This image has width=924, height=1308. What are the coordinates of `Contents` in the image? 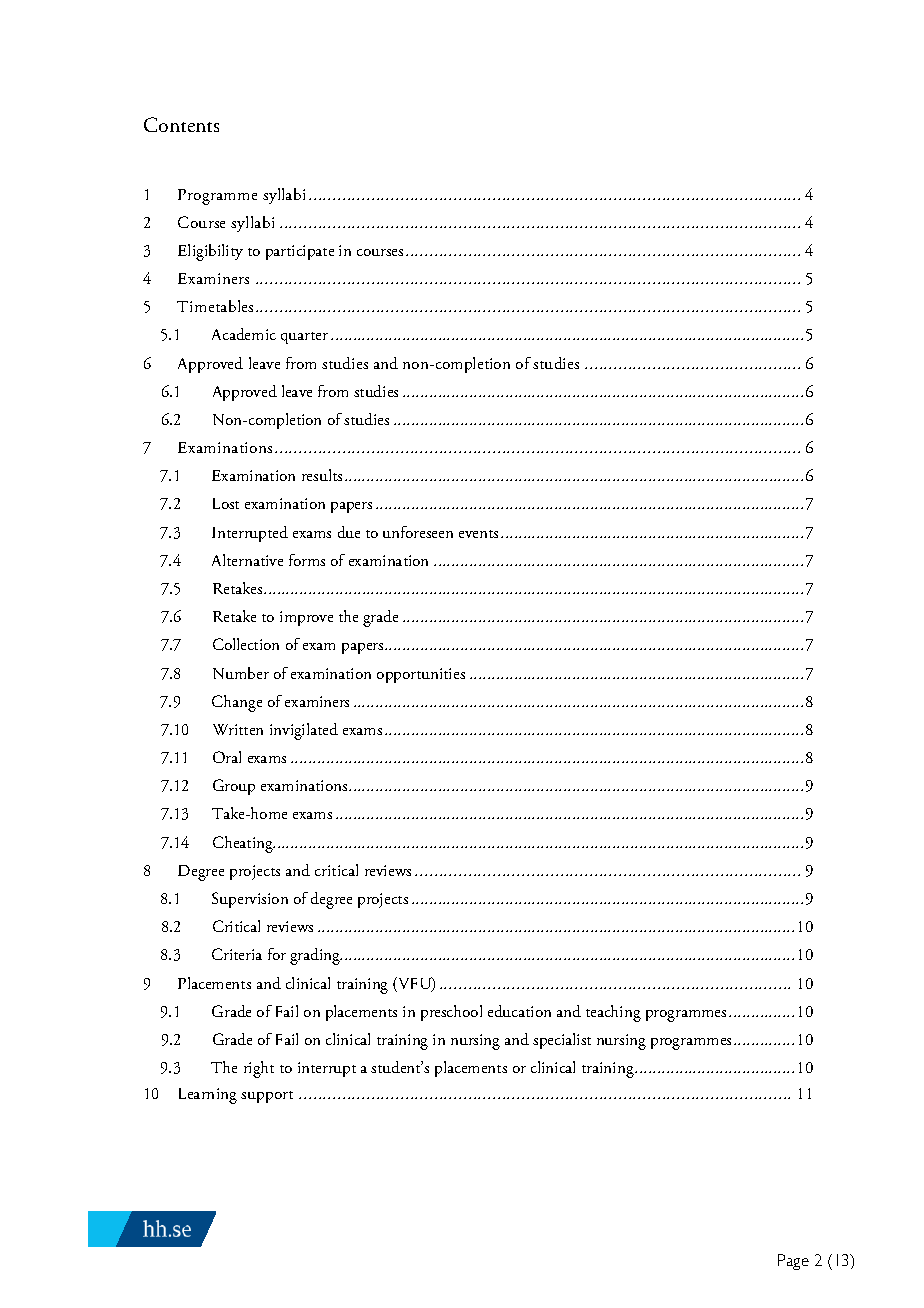 It's located at (181, 124).
